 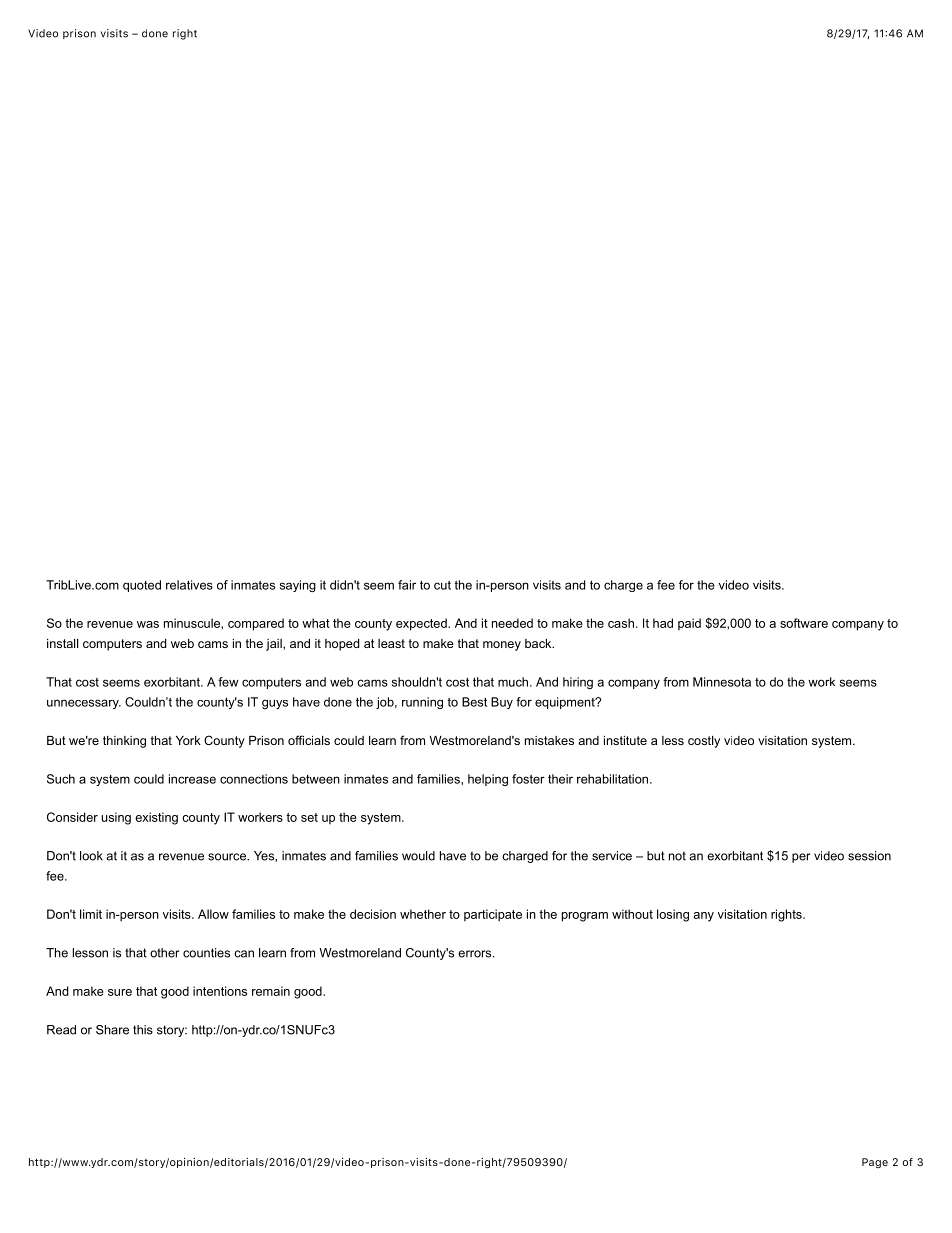 I want to click on would, so click(x=418, y=856).
